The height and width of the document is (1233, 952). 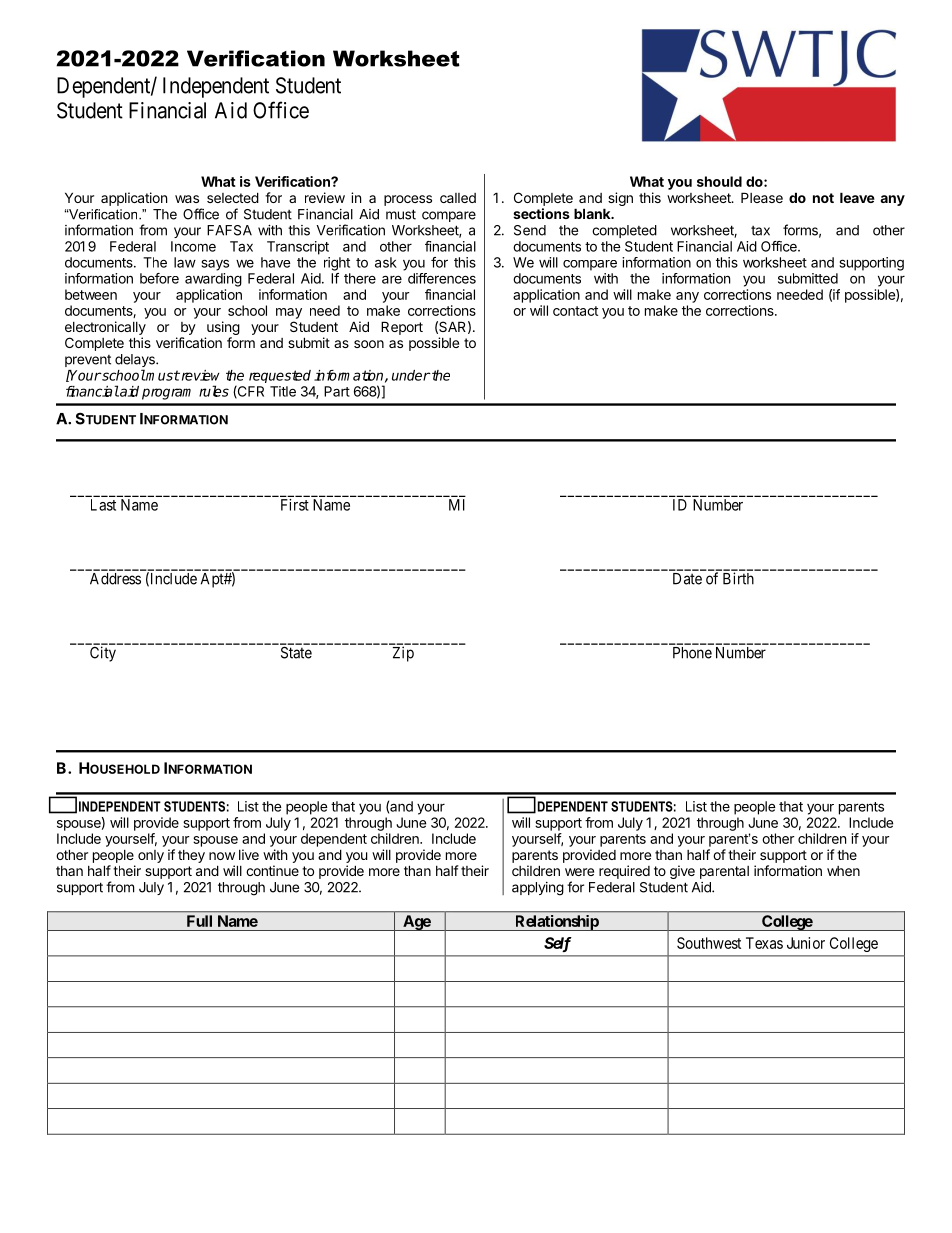 I want to click on was, so click(x=187, y=199).
